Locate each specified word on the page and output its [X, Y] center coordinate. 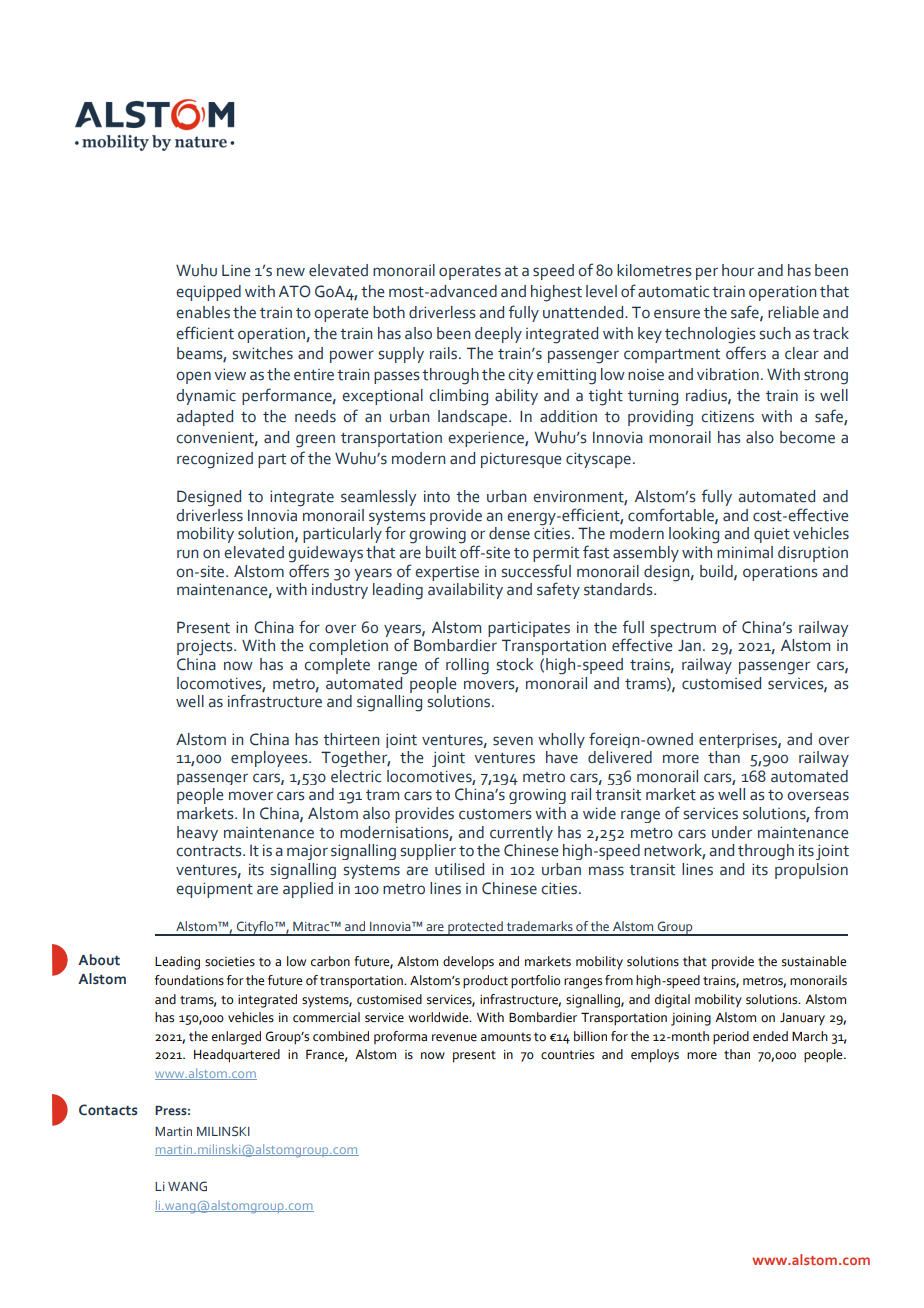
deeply [498, 335]
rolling [467, 666]
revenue [454, 1038]
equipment [214, 890]
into [437, 496]
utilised [459, 869]
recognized [215, 460]
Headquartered [237, 1056]
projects [206, 648]
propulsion [811, 871]
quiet [772, 535]
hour [738, 270]
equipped [208, 293]
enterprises [739, 740]
